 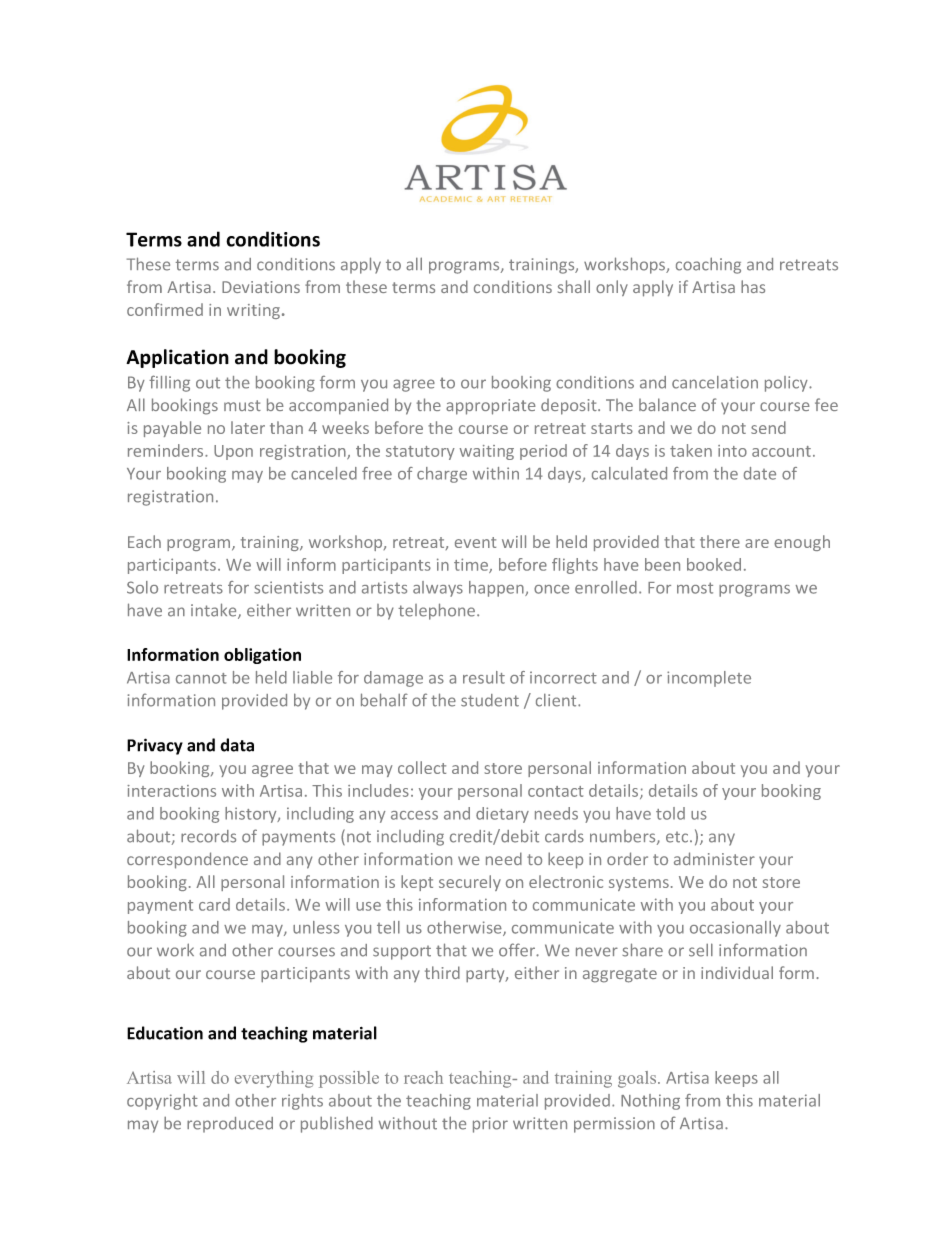 I want to click on records, so click(x=208, y=836).
